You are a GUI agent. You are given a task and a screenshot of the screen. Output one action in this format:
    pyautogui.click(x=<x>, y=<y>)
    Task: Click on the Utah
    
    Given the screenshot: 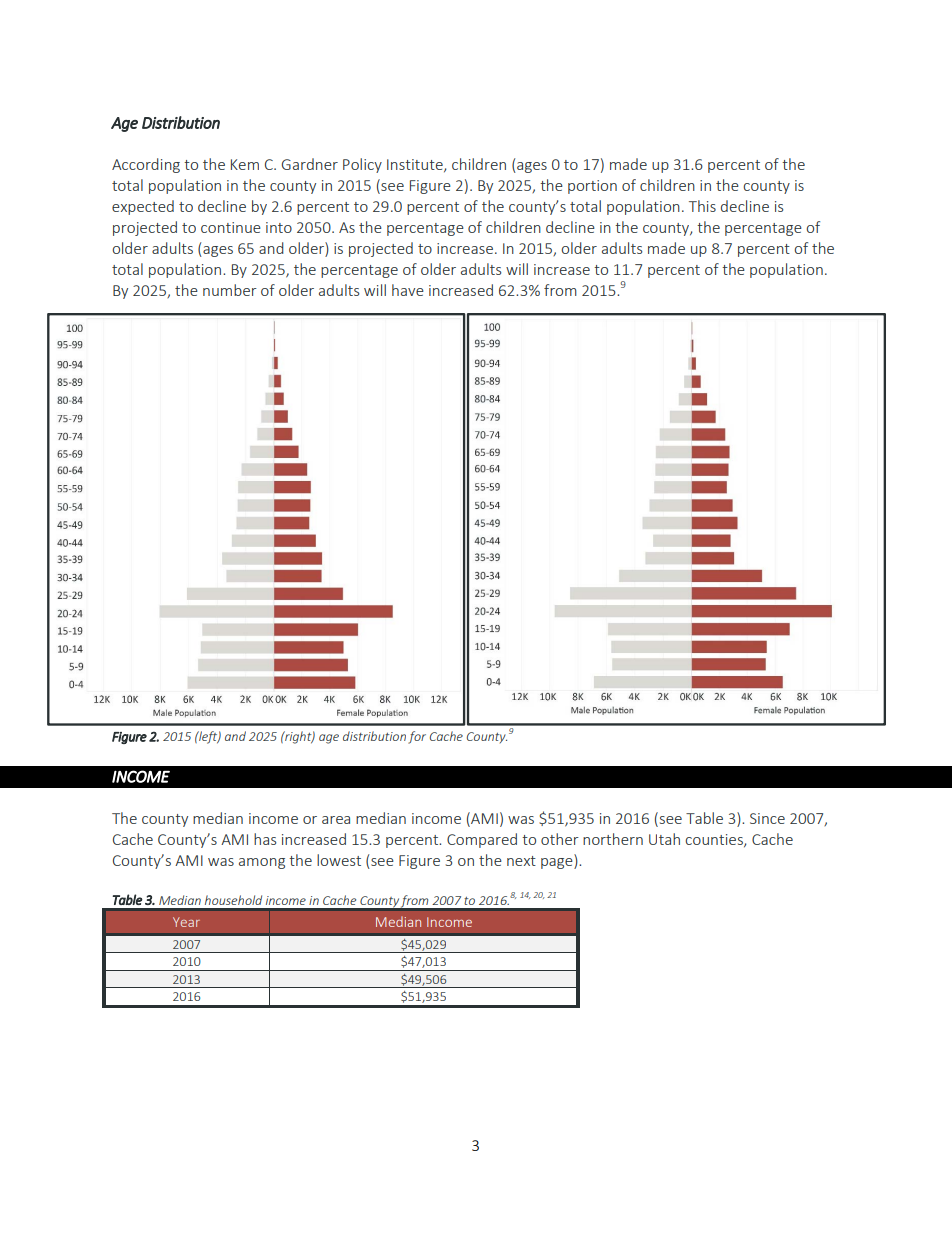 What is the action you would take?
    pyautogui.click(x=664, y=839)
